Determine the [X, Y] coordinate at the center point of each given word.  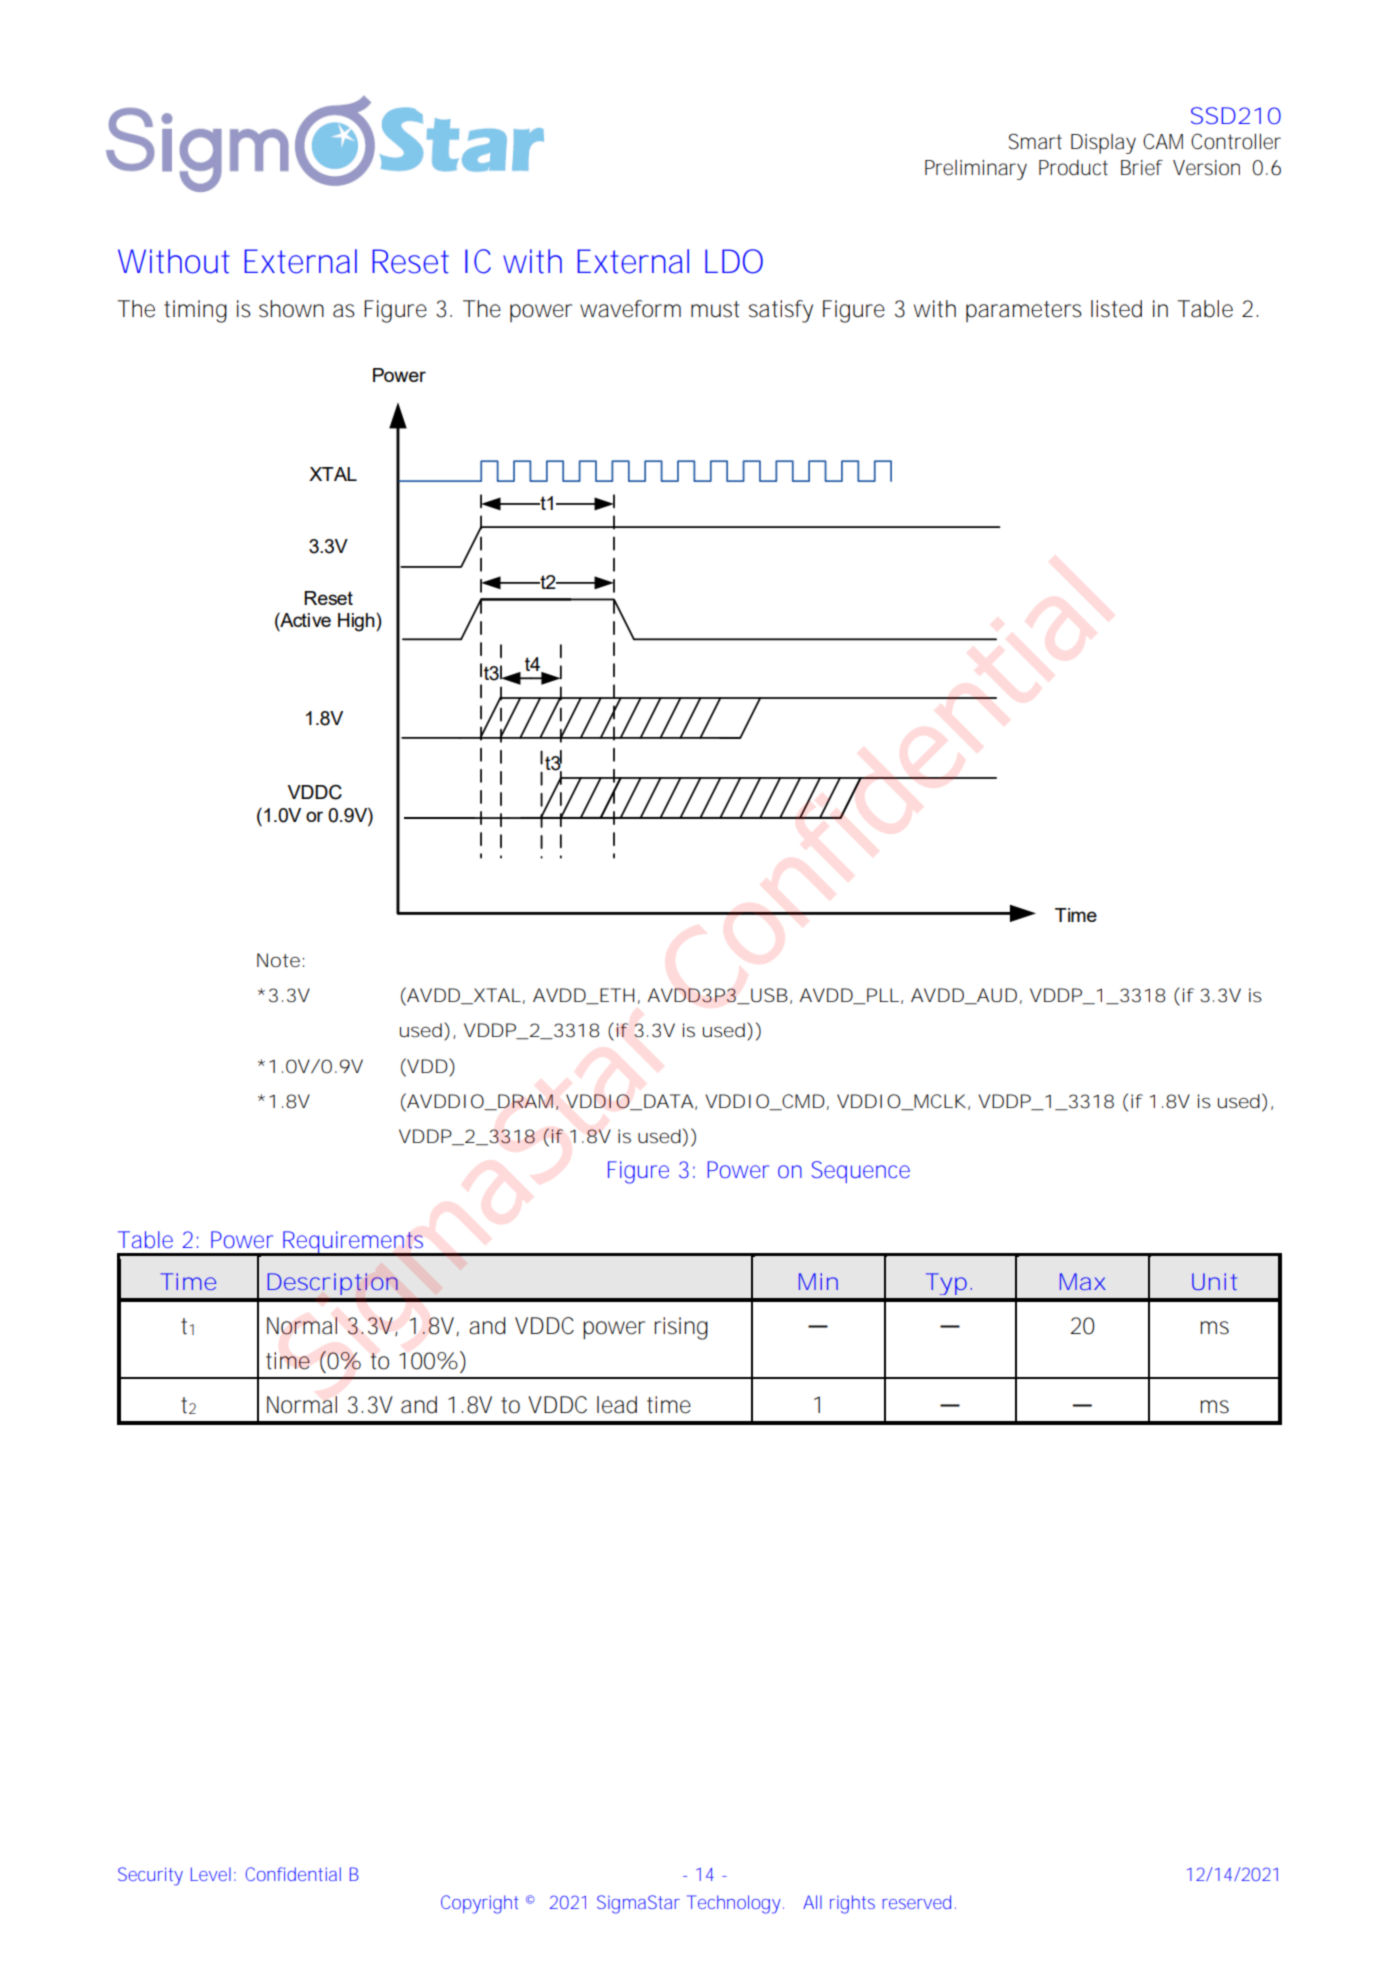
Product [1073, 168]
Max [1083, 1281]
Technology [734, 1904]
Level [211, 1874]
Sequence [861, 1172]
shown [291, 309]
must [715, 309]
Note [278, 960]
